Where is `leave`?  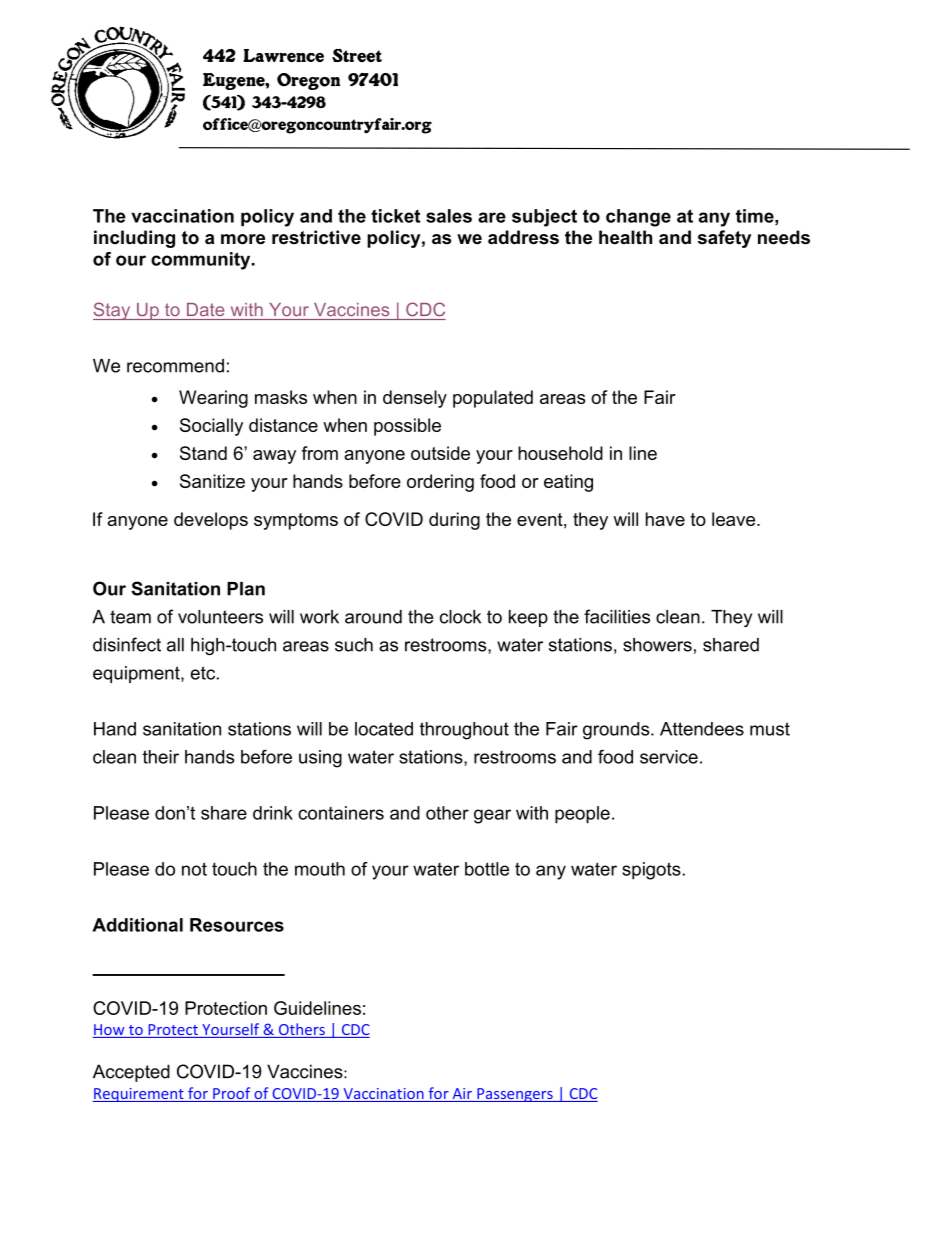 leave is located at coordinates (735, 519).
